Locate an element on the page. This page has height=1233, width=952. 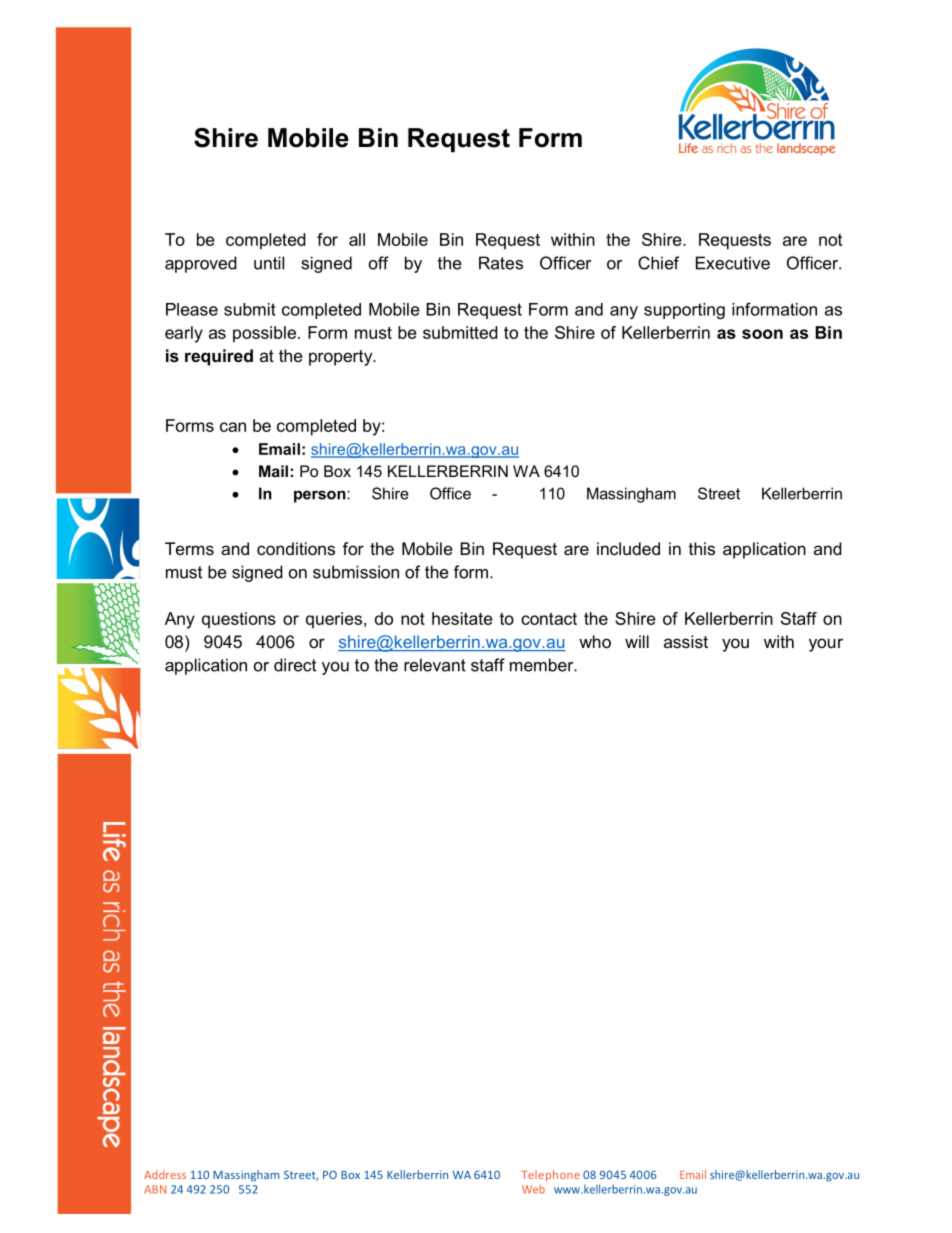
Address is located at coordinates (165, 1174).
